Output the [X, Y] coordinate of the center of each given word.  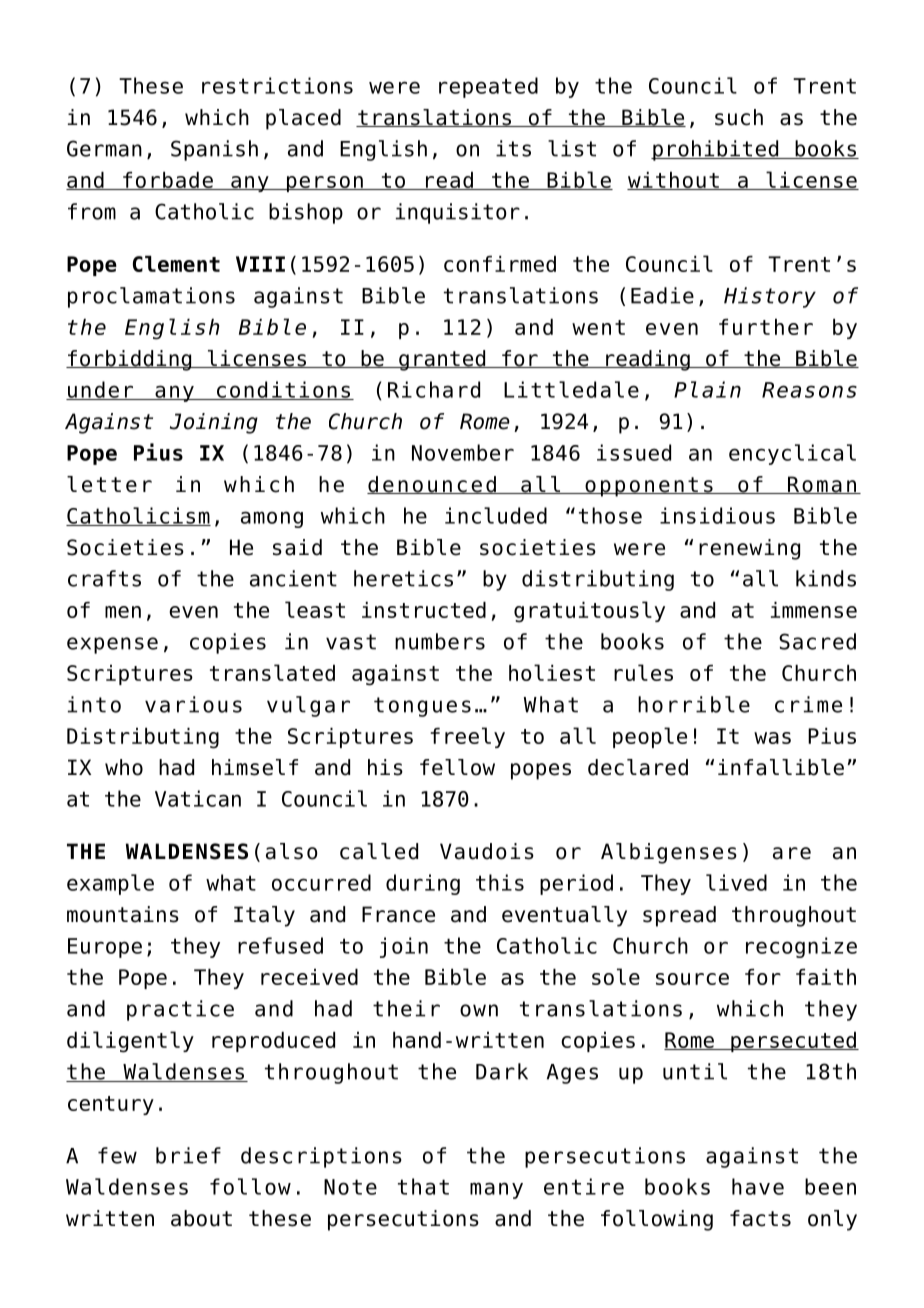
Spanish [214, 150]
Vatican [198, 798]
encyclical [792, 454]
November [463, 452]
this [500, 882]
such [739, 117]
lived [736, 882]
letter [109, 484]
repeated [488, 87]
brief [188, 1155]
